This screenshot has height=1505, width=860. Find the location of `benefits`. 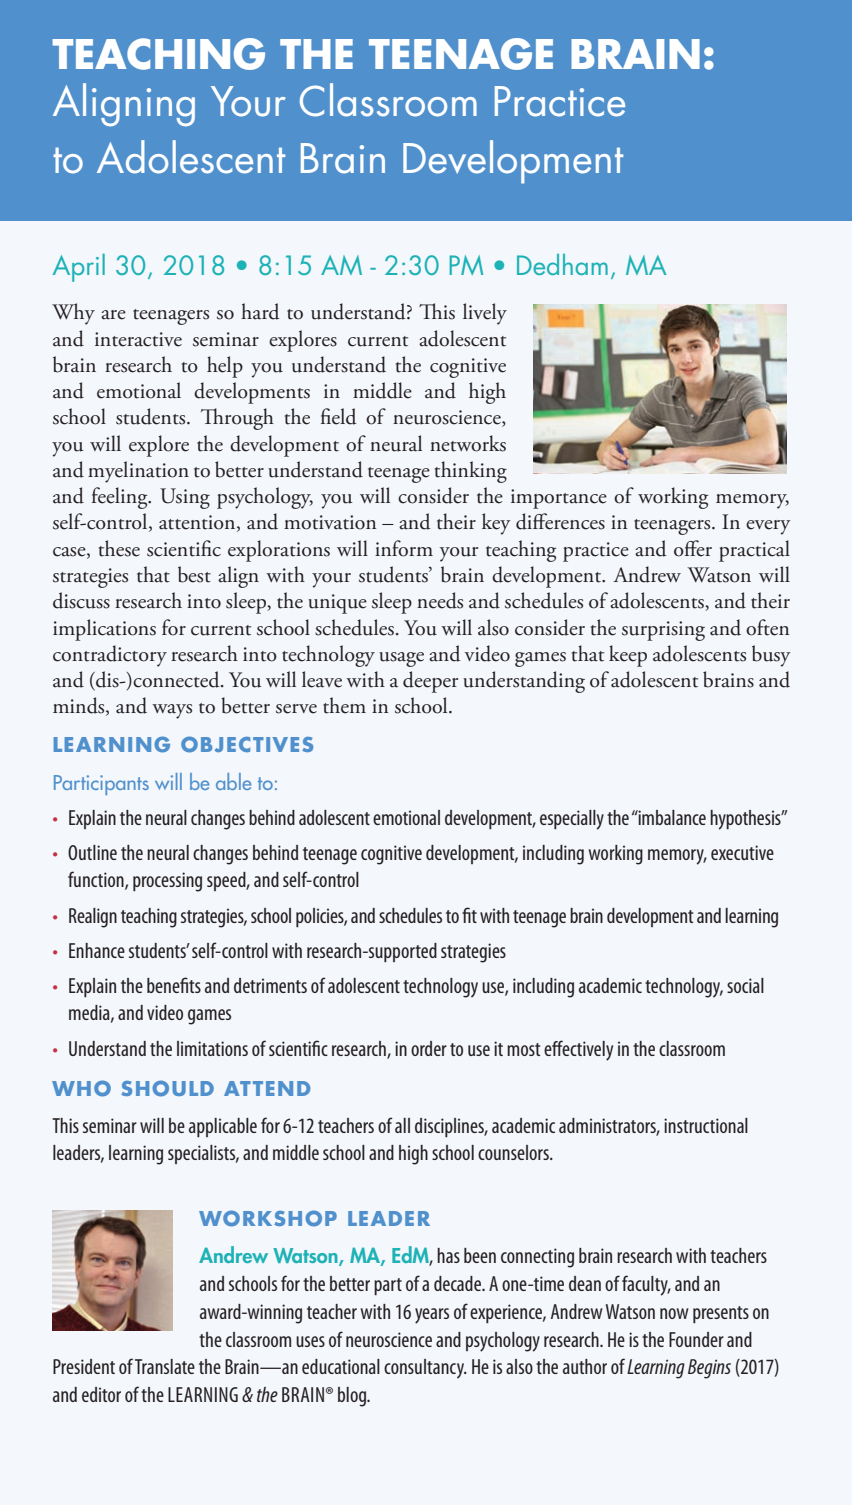

benefits is located at coordinates (174, 985).
